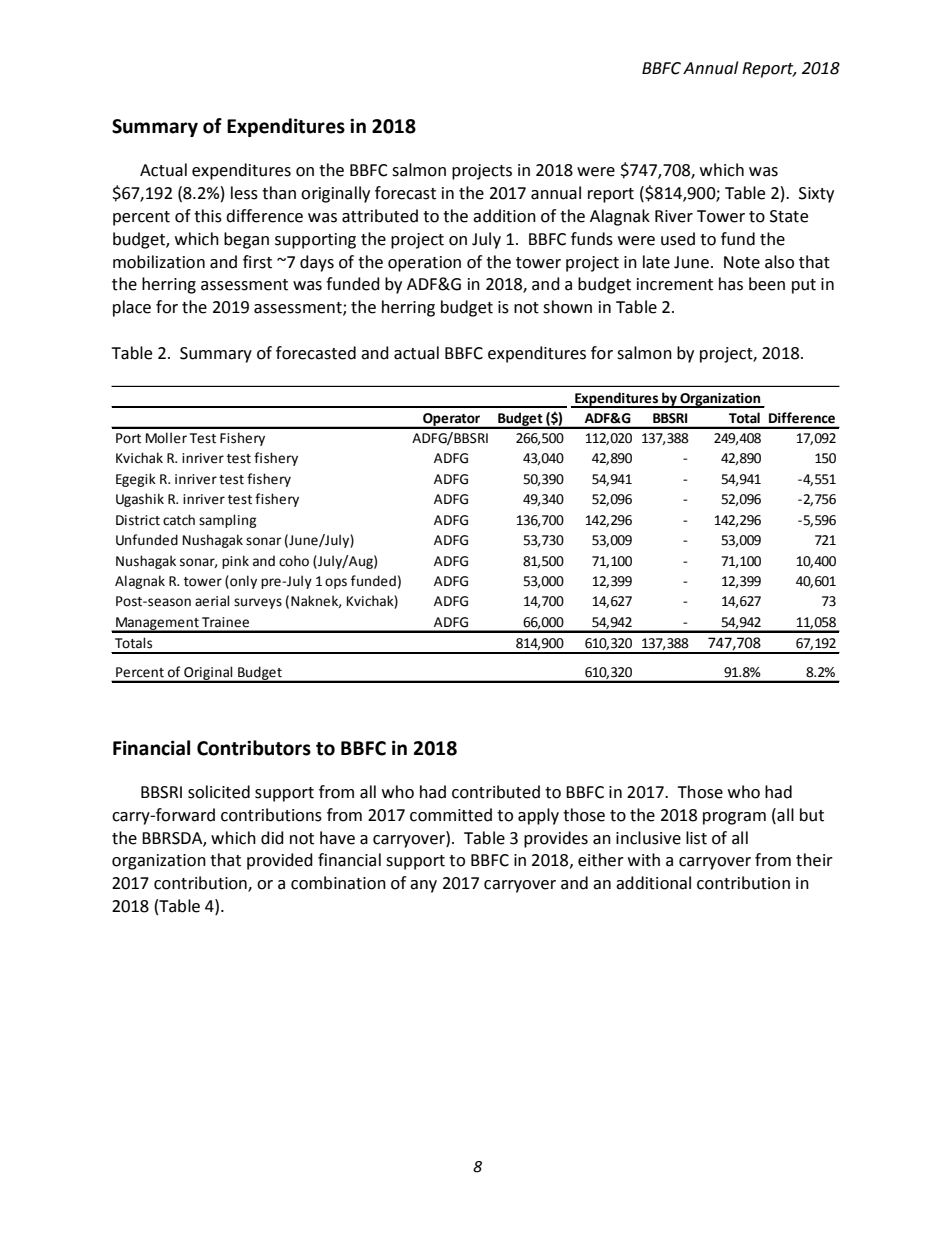 Image resolution: width=952 pixels, height=1233 pixels. I want to click on sampling, so click(227, 521).
